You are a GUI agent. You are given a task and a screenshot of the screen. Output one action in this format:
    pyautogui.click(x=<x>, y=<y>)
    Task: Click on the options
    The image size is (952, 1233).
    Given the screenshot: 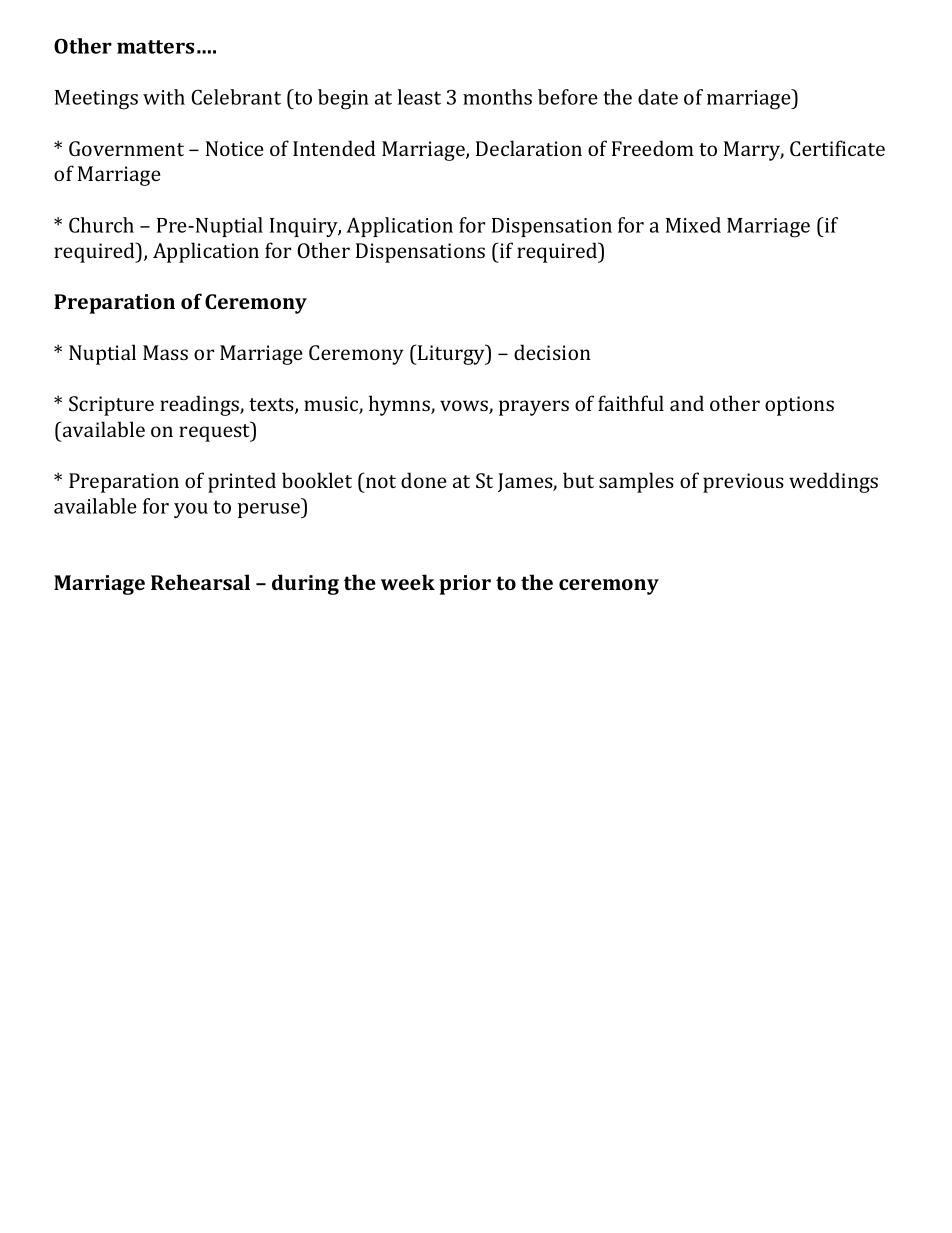 What is the action you would take?
    pyautogui.click(x=799, y=406)
